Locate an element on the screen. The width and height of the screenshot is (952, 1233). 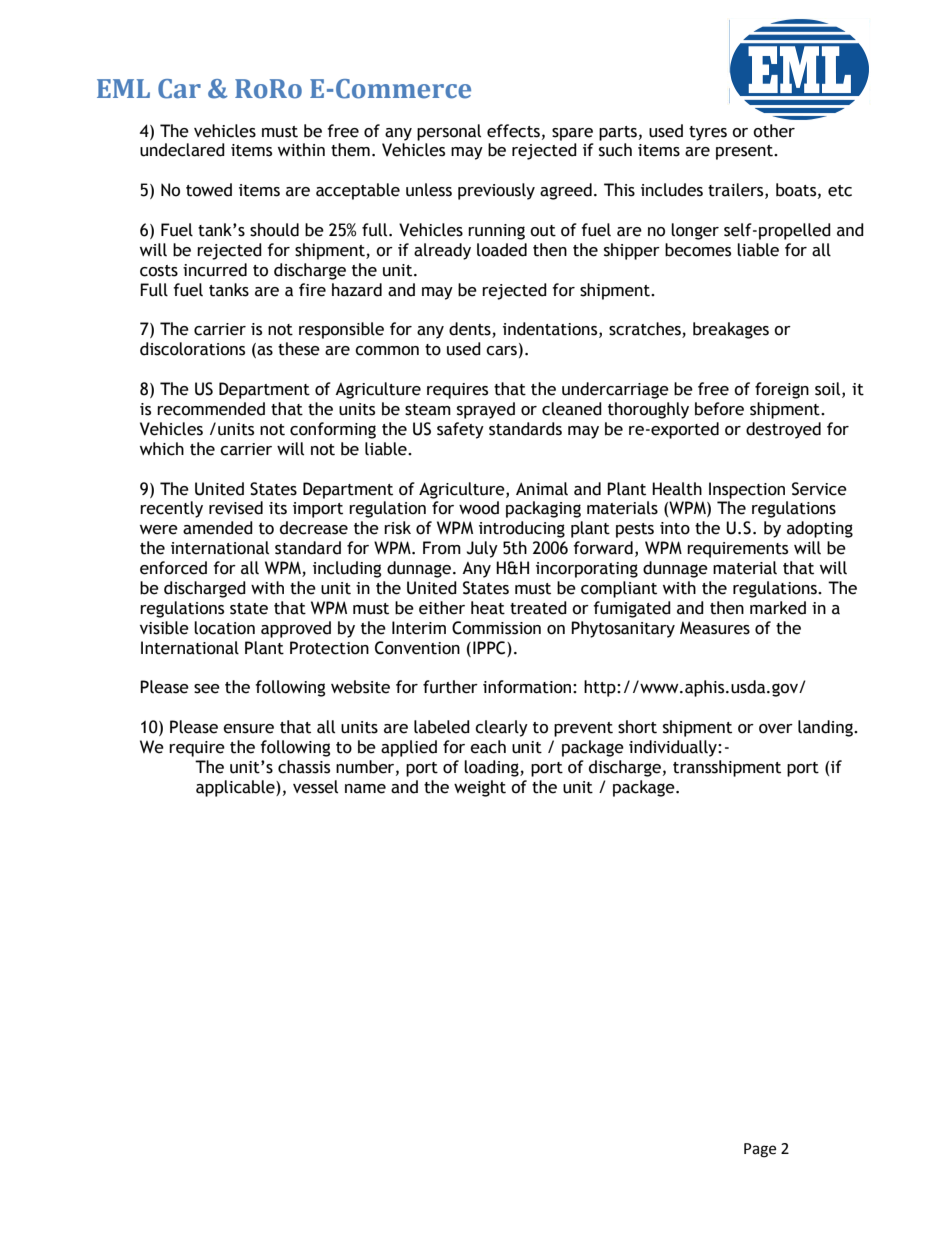
marked is located at coordinates (778, 608).
